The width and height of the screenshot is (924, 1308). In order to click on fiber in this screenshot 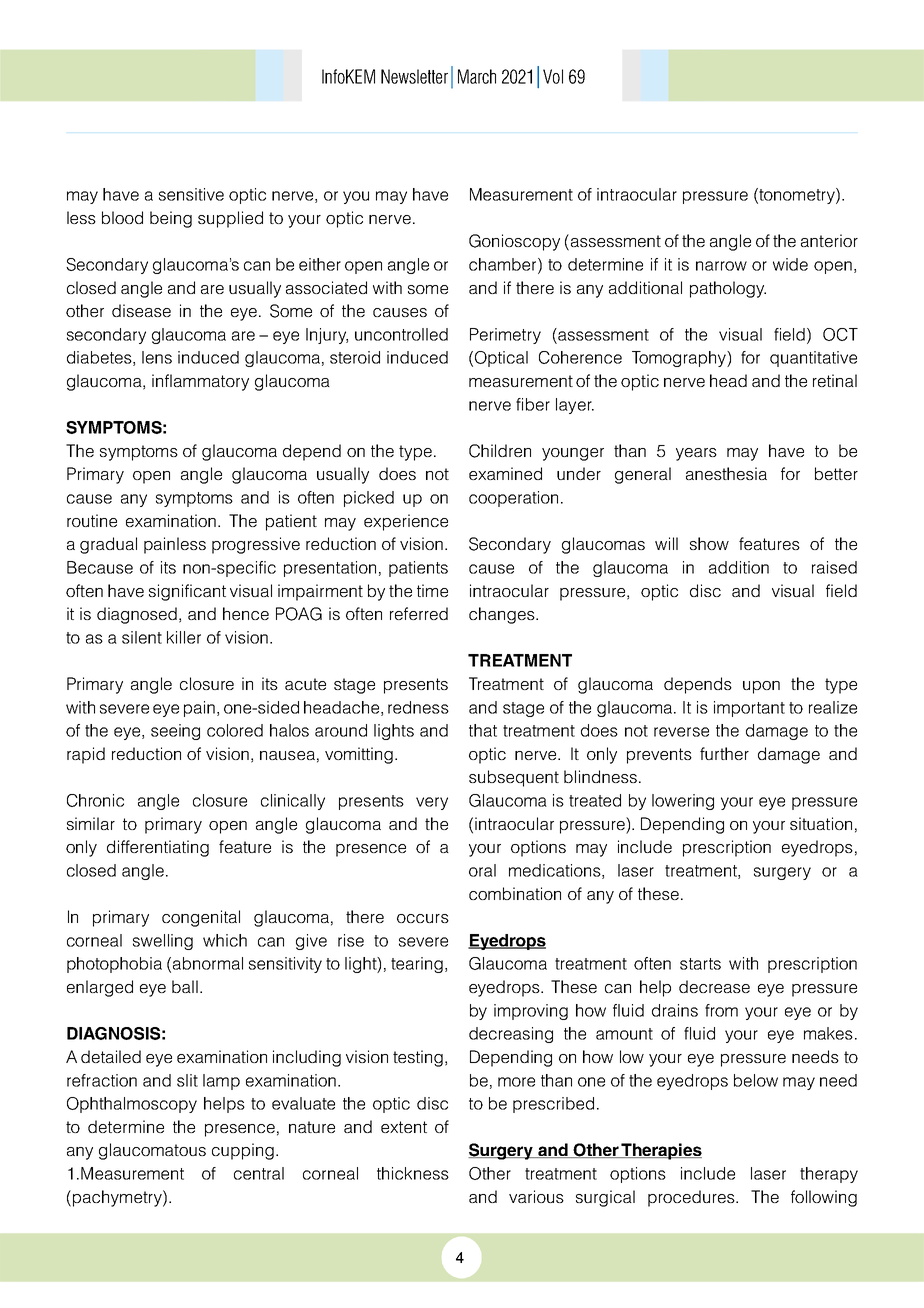, I will do `click(533, 404)`.
